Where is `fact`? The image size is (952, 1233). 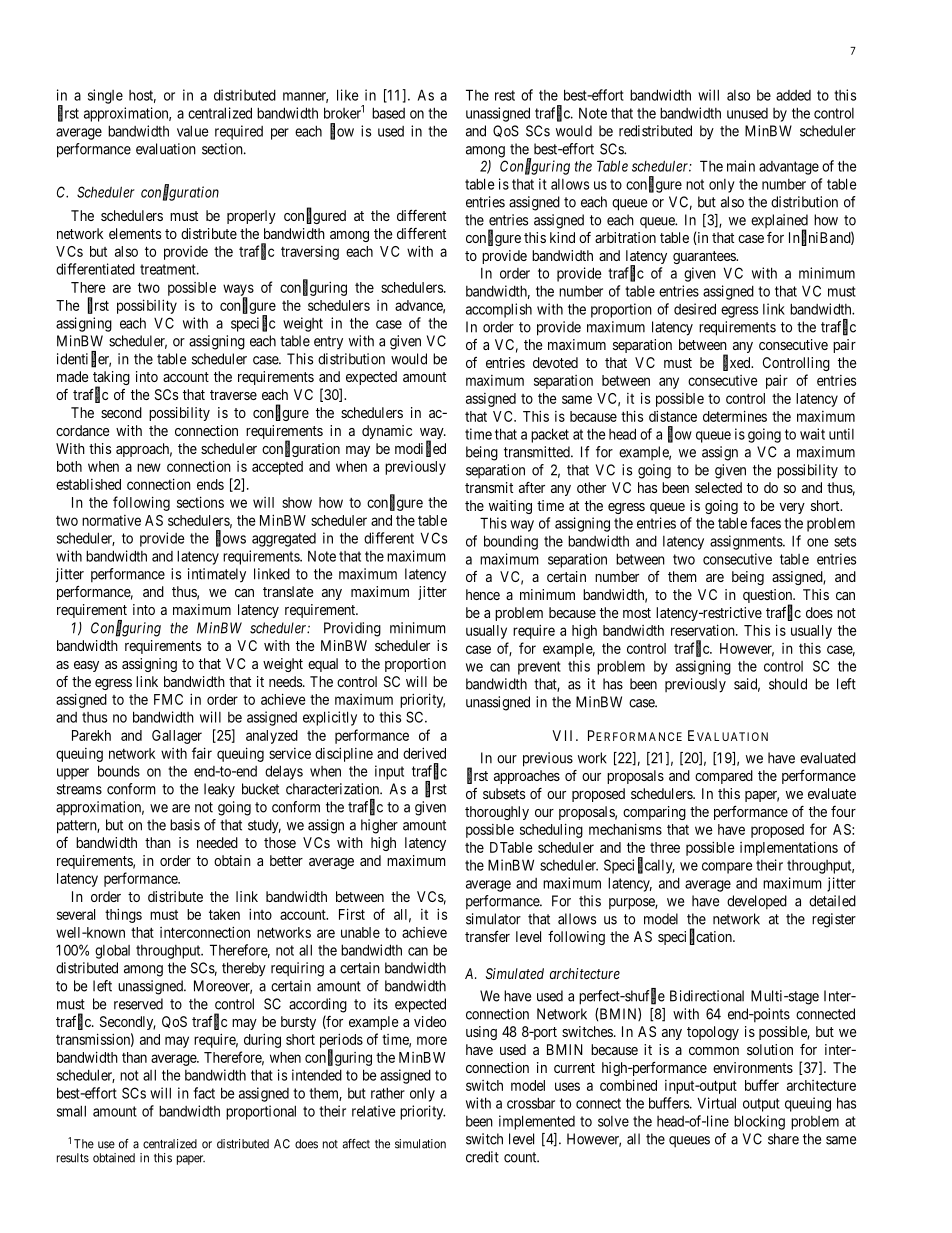
fact is located at coordinates (204, 1093).
